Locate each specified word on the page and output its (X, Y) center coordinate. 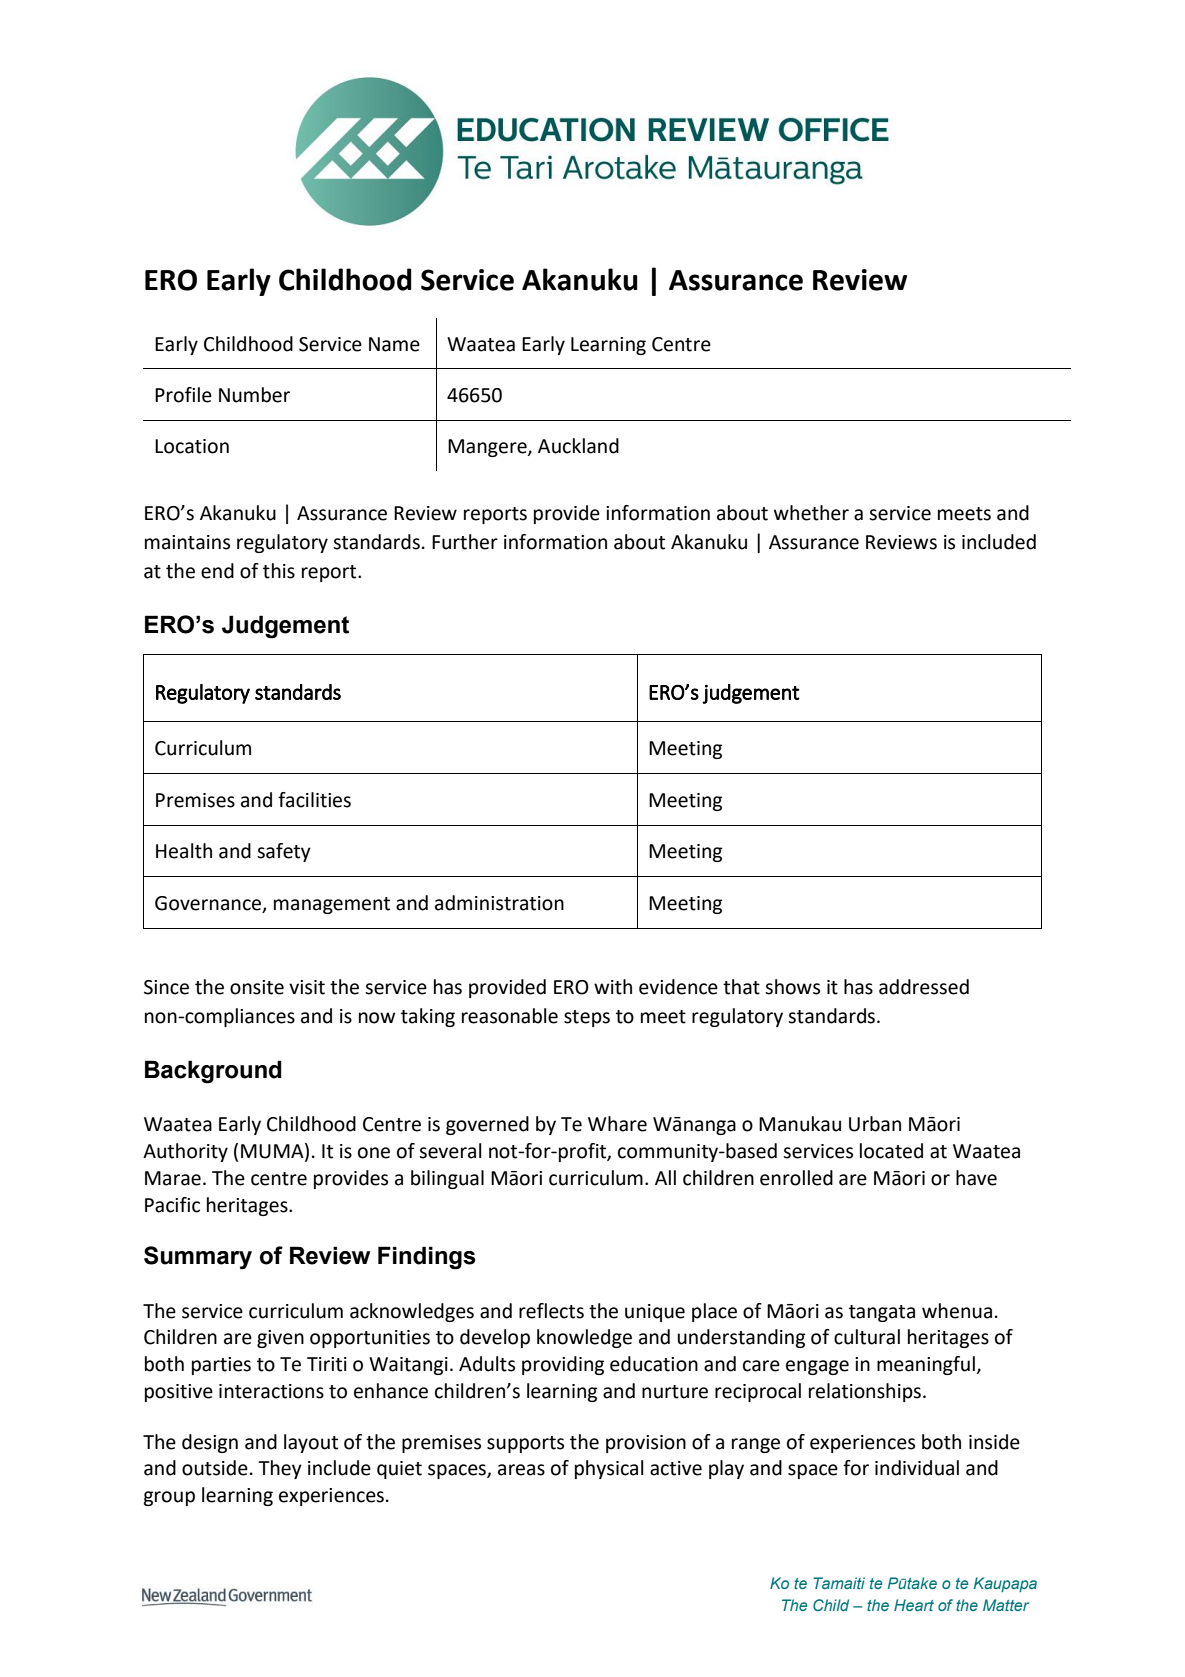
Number (254, 395)
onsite (257, 987)
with (613, 987)
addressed (924, 987)
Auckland (578, 446)
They (280, 1469)
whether (811, 513)
